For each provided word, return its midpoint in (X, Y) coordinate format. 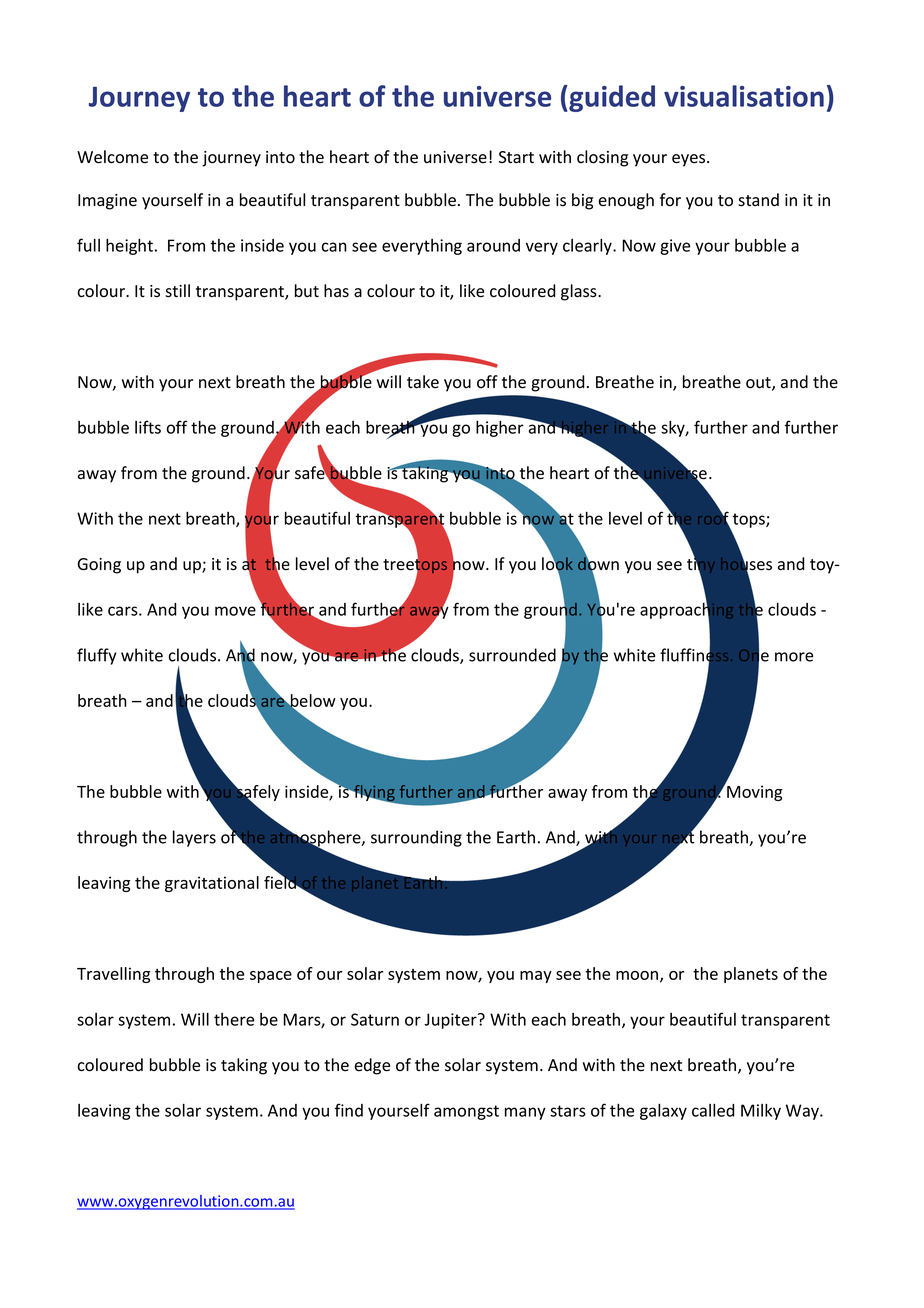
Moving (753, 792)
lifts (148, 427)
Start (516, 157)
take (423, 382)
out (759, 384)
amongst (466, 1112)
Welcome (112, 157)
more (794, 657)
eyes (690, 160)
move (235, 611)
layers (194, 838)
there (234, 1019)
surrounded (512, 655)
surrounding (416, 838)
